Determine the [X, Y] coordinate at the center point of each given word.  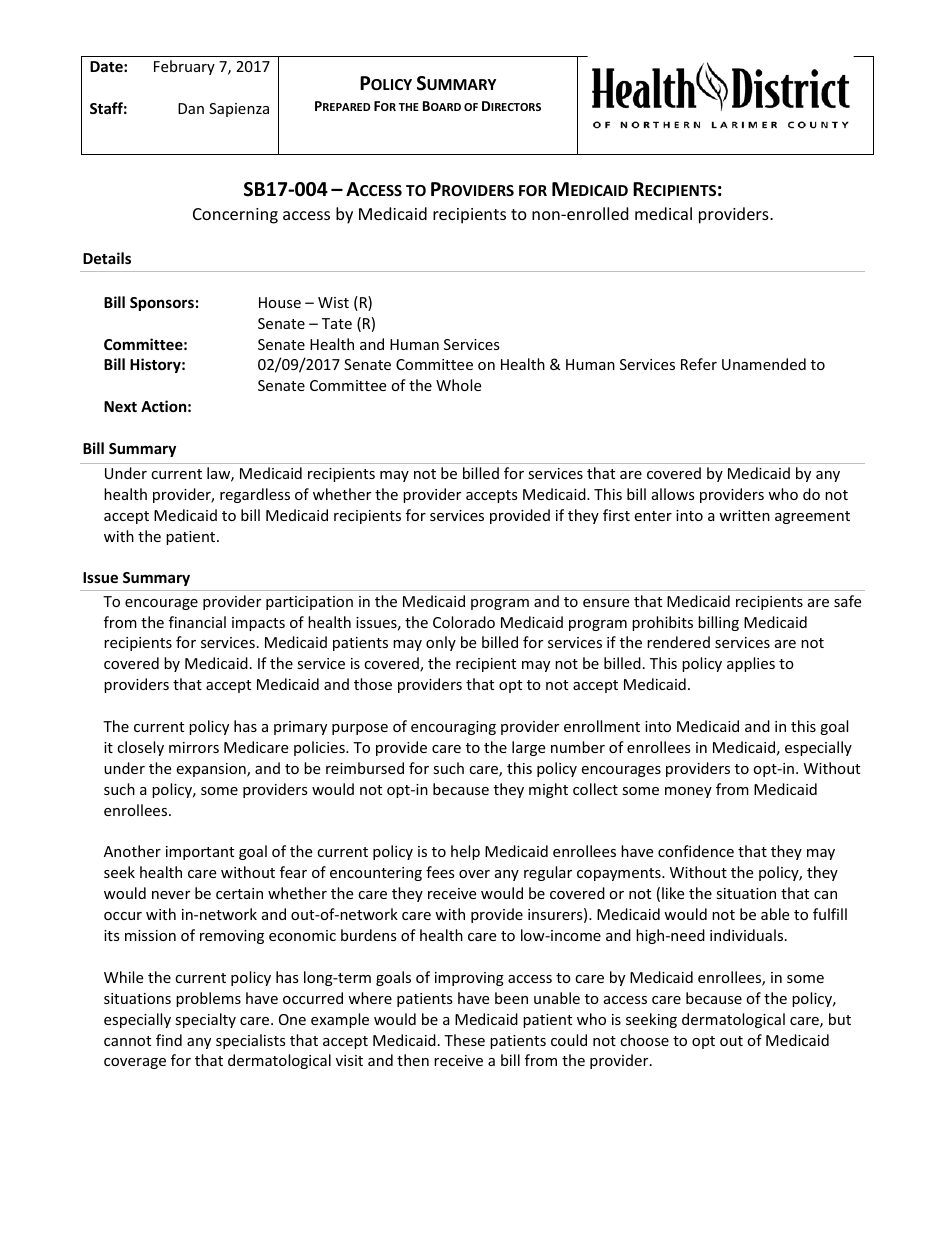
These [464, 1040]
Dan [191, 108]
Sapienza [239, 110]
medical [663, 213]
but [840, 1019]
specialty [205, 1020]
